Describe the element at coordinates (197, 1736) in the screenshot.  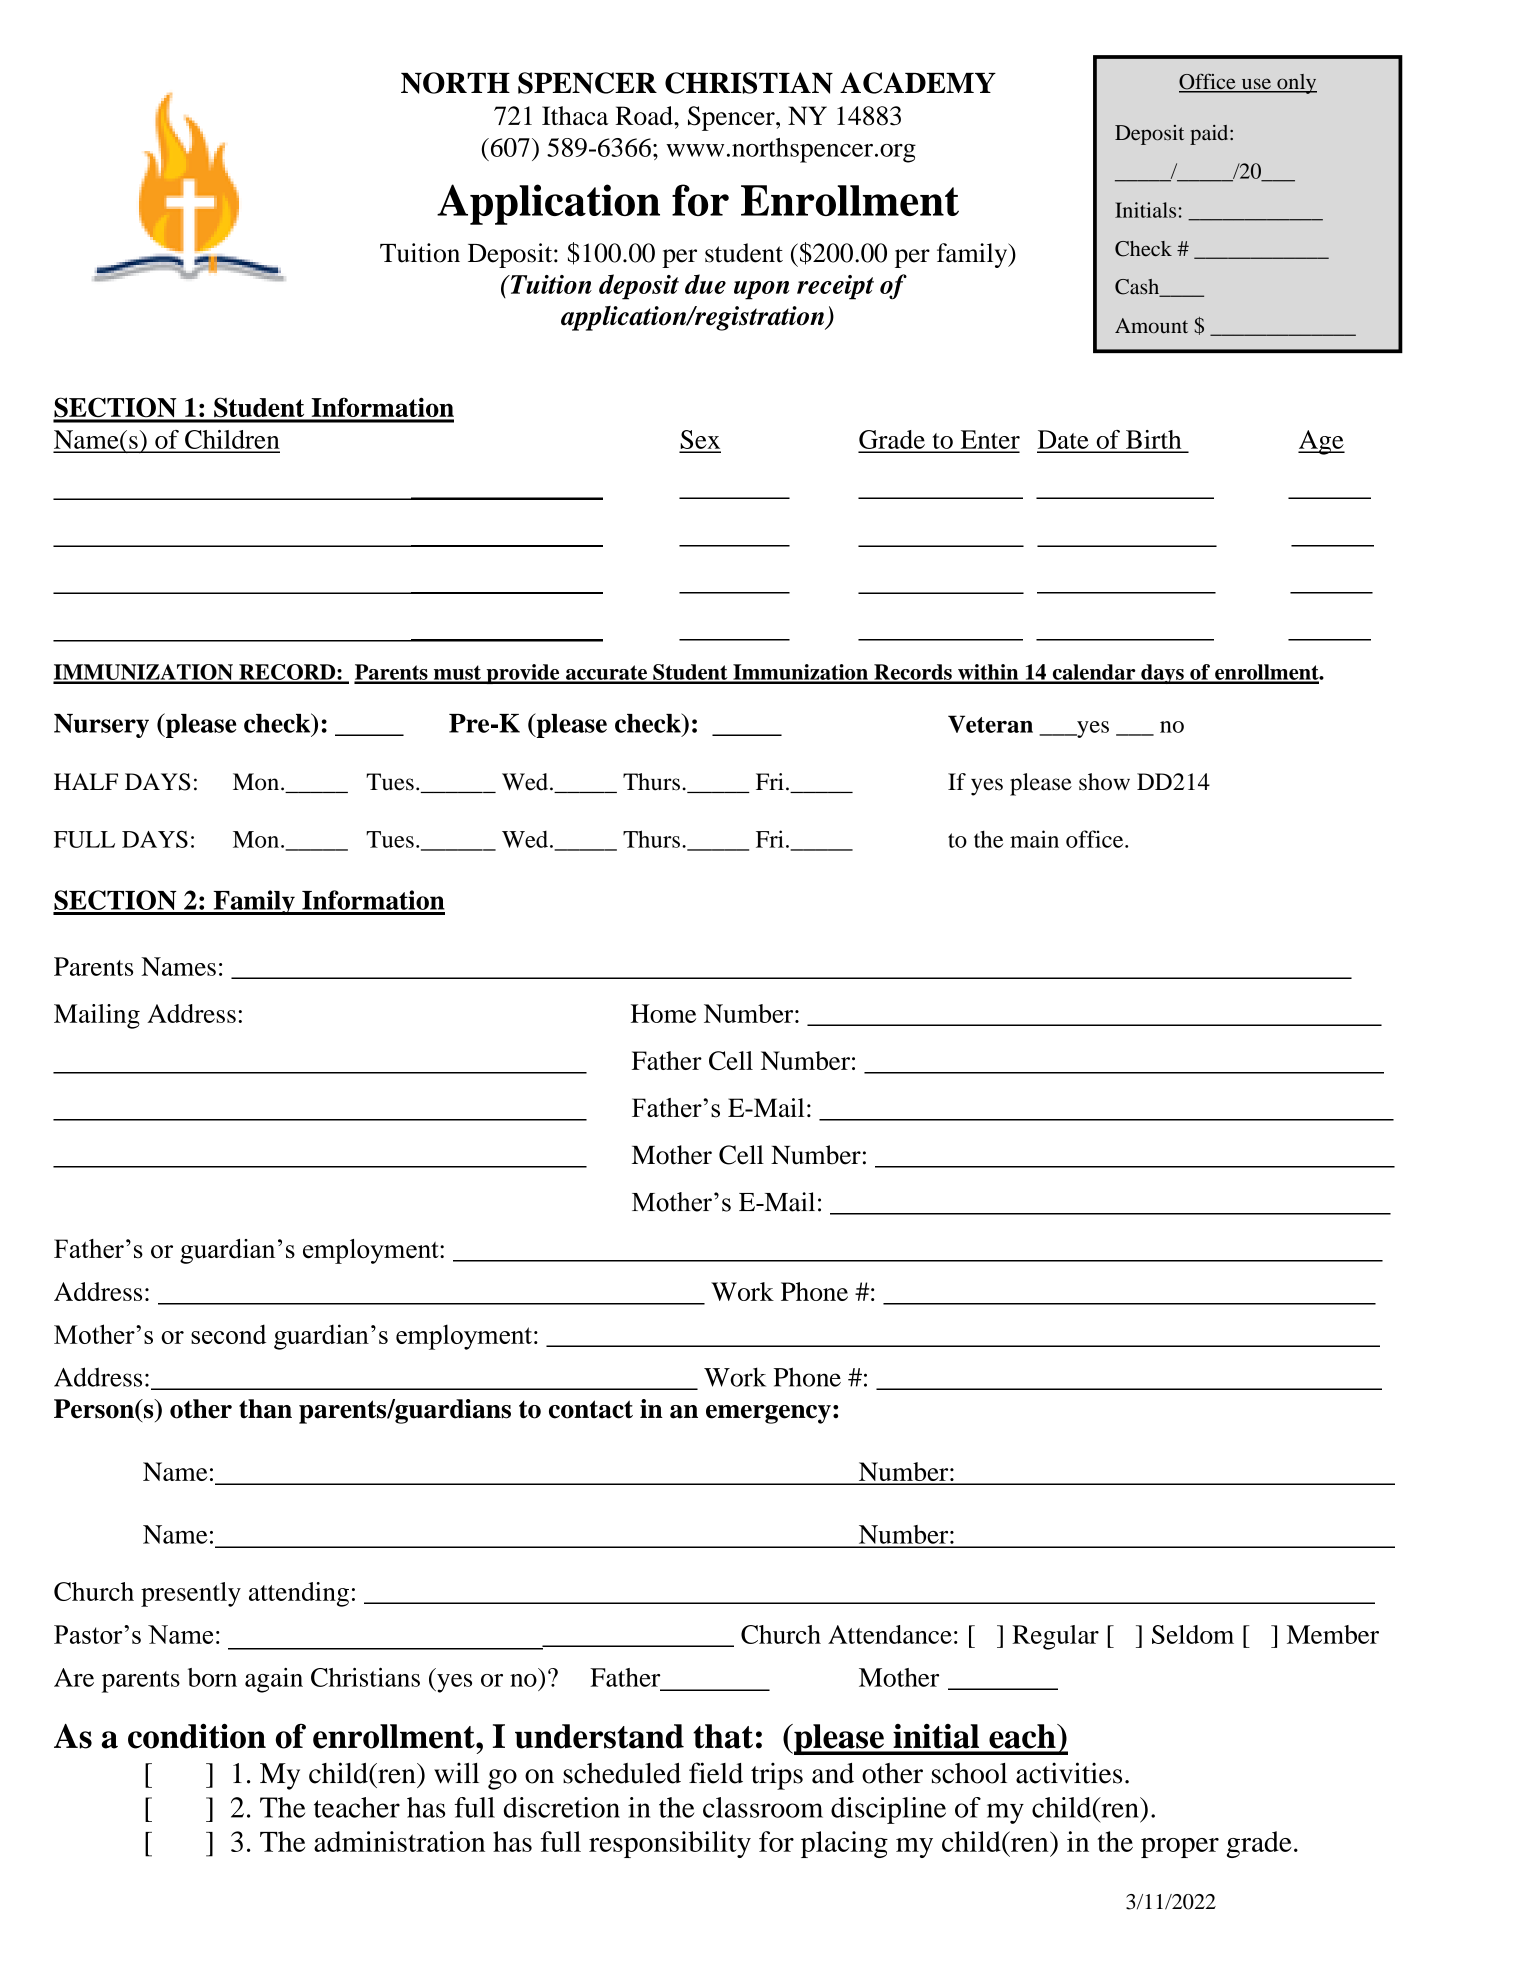
I see `condition` at that location.
